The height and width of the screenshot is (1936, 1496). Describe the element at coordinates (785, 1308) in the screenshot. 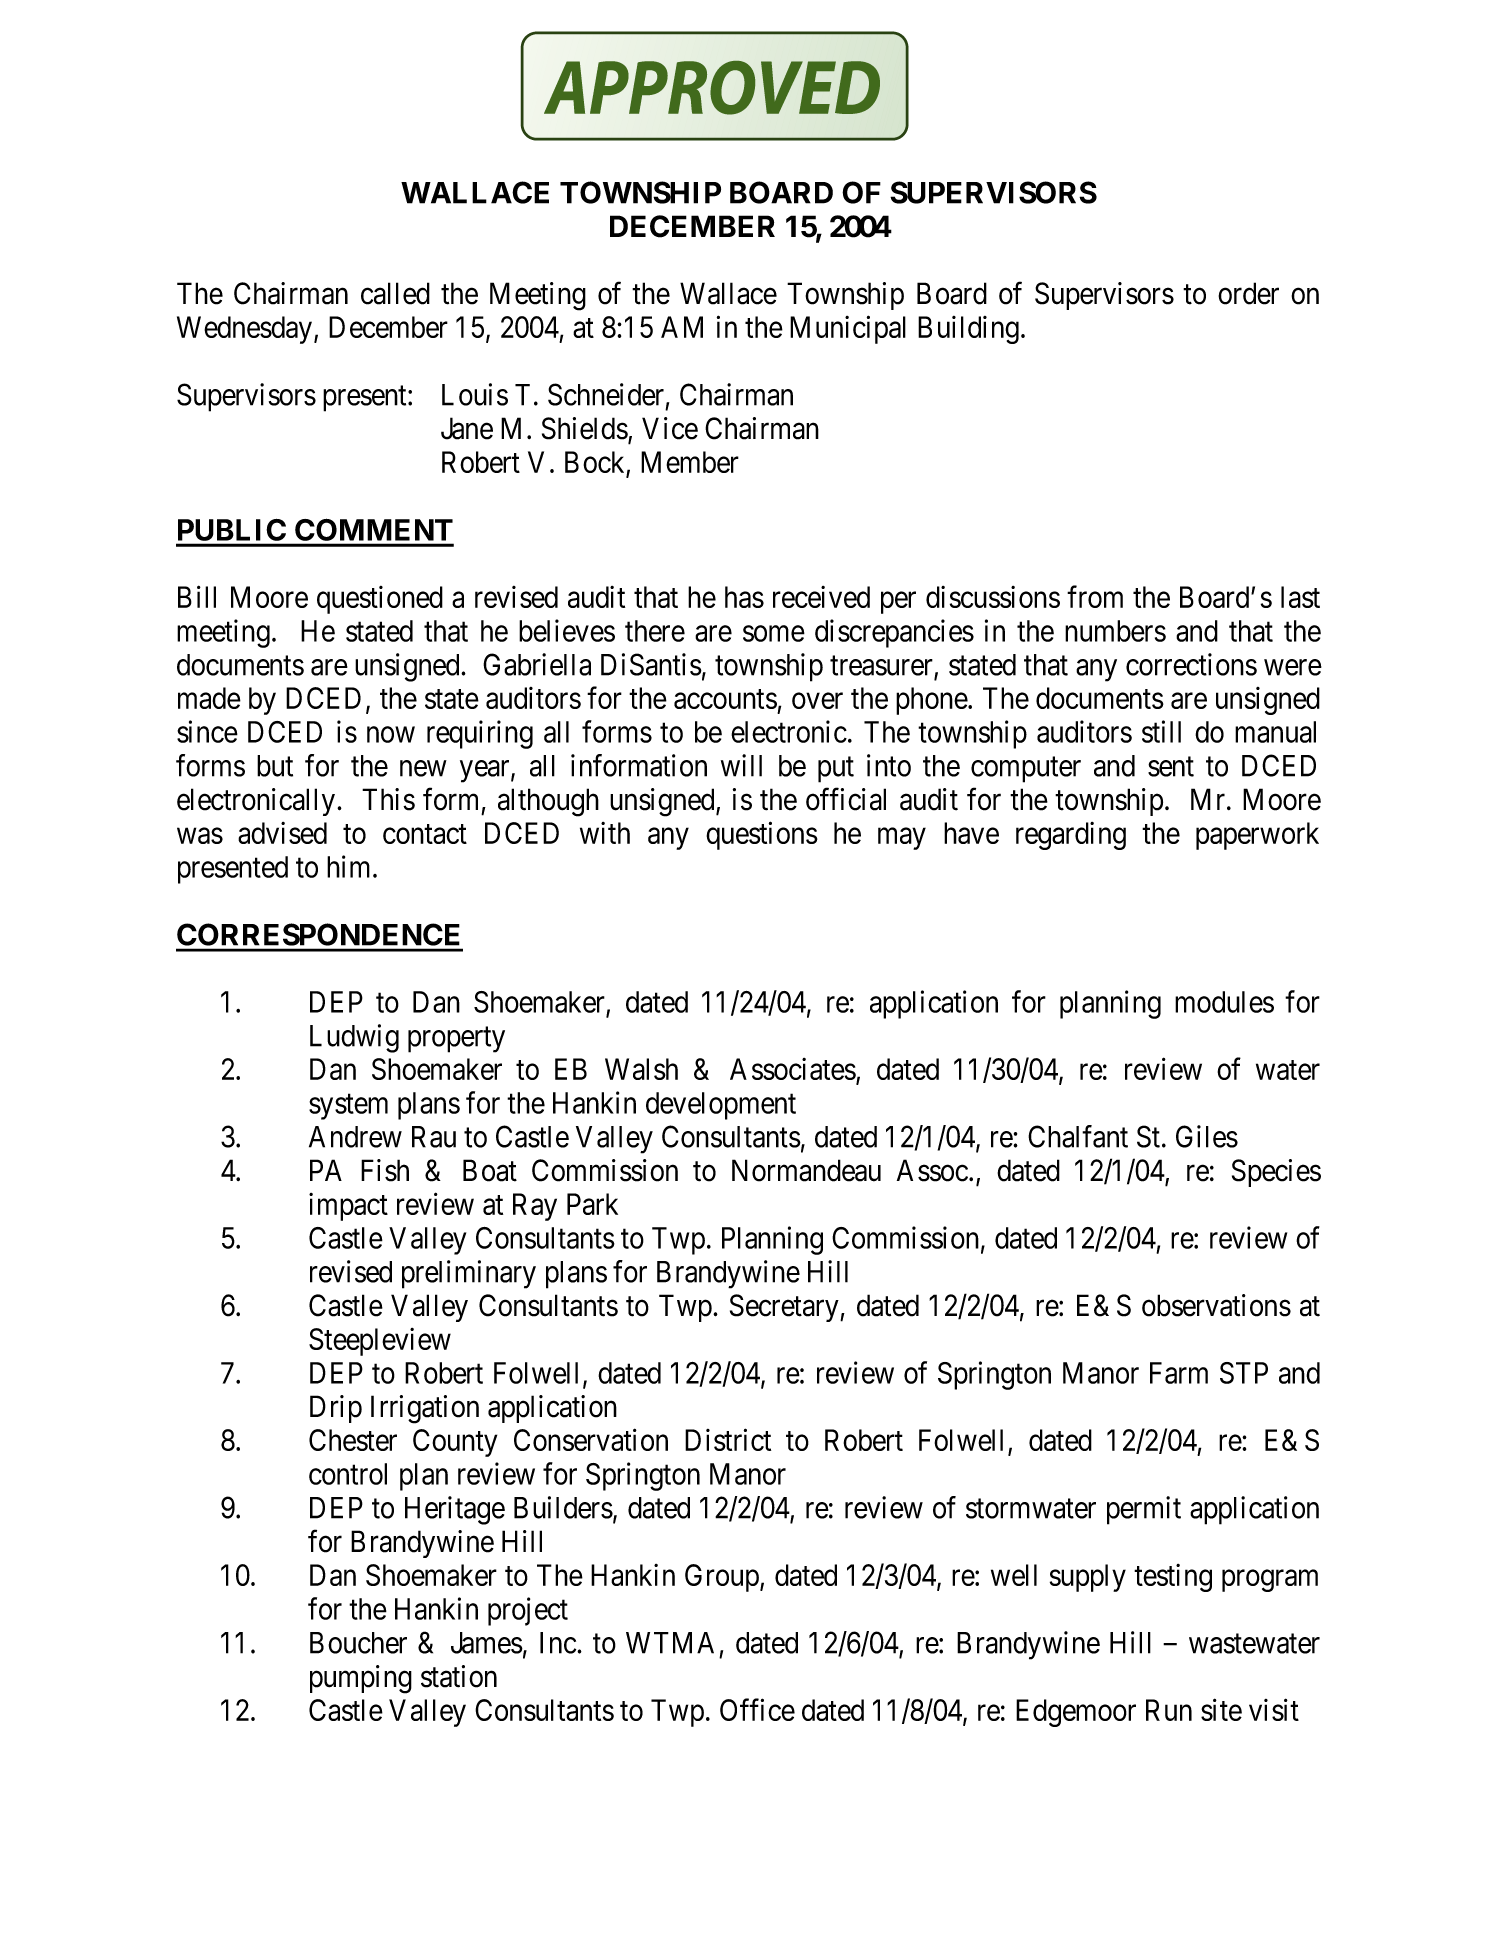

I see `Secretary` at that location.
